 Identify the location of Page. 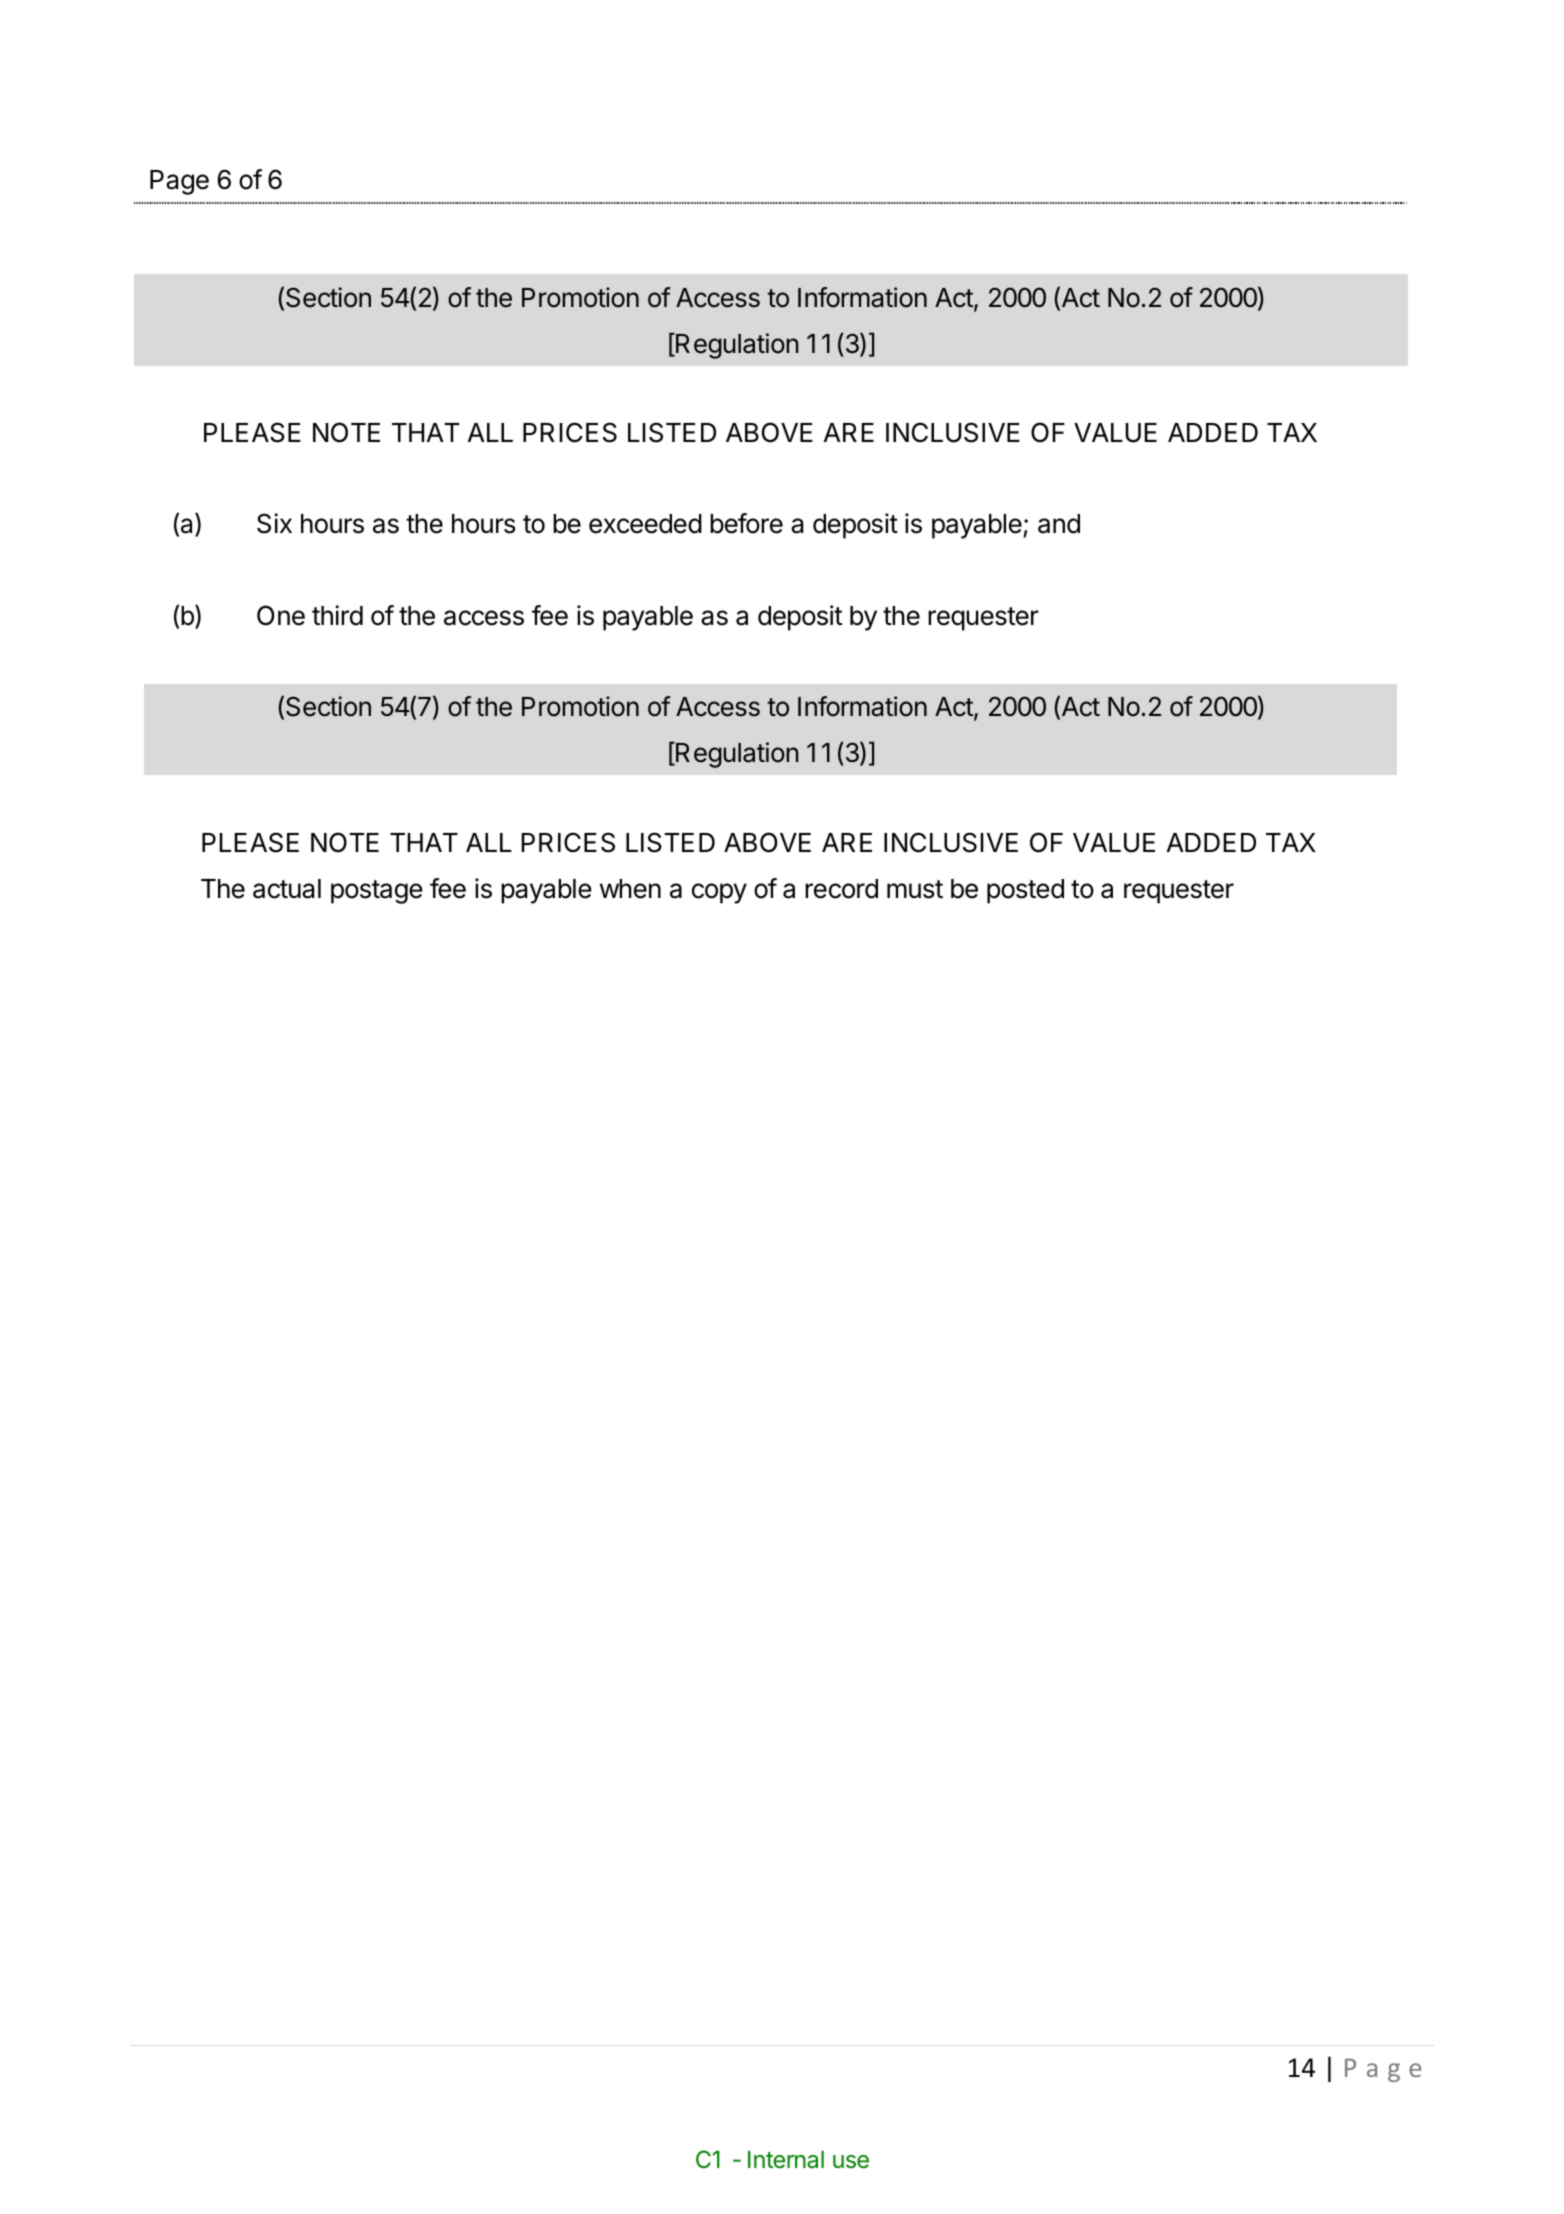
(179, 182).
